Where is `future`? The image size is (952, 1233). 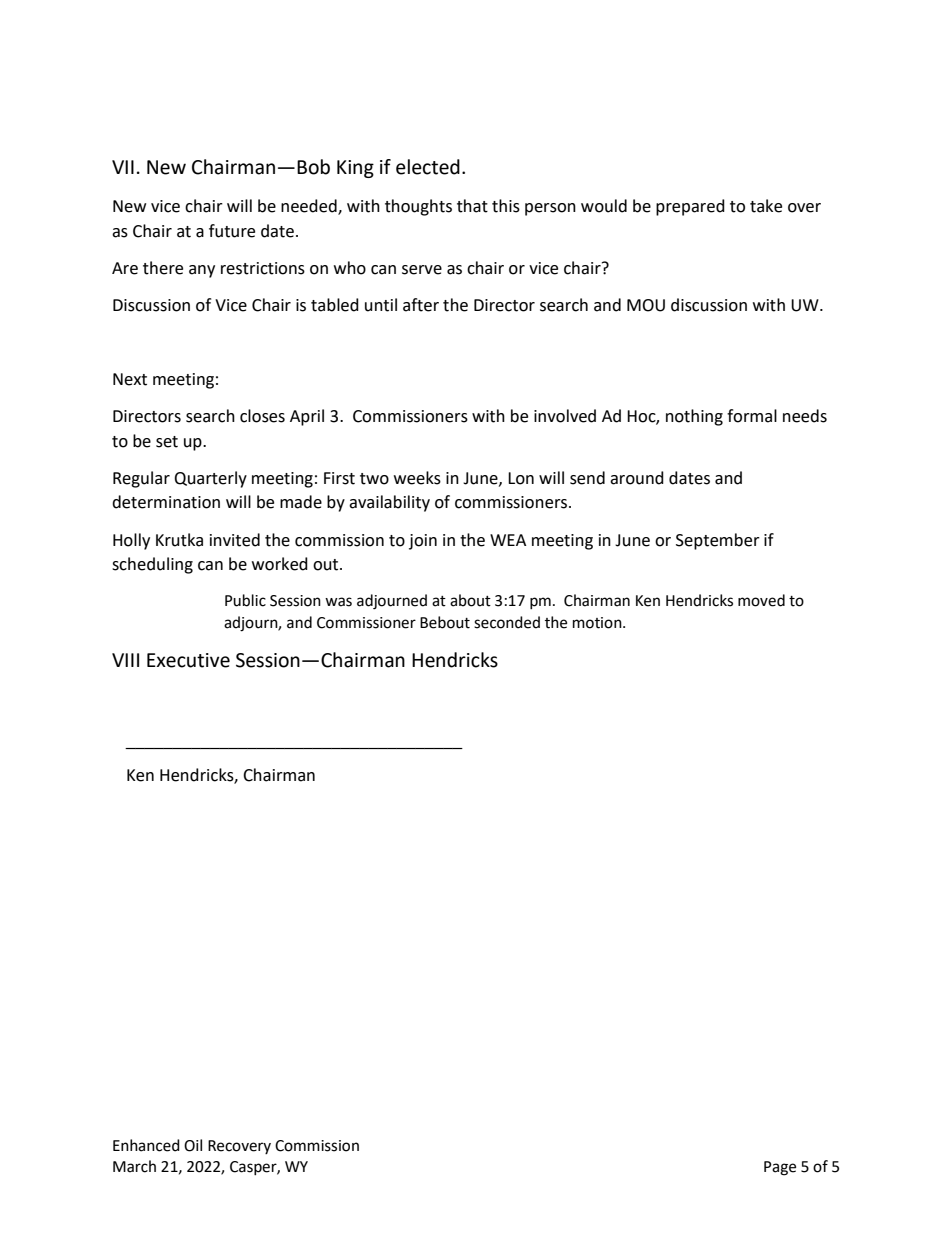 future is located at coordinates (232, 231).
